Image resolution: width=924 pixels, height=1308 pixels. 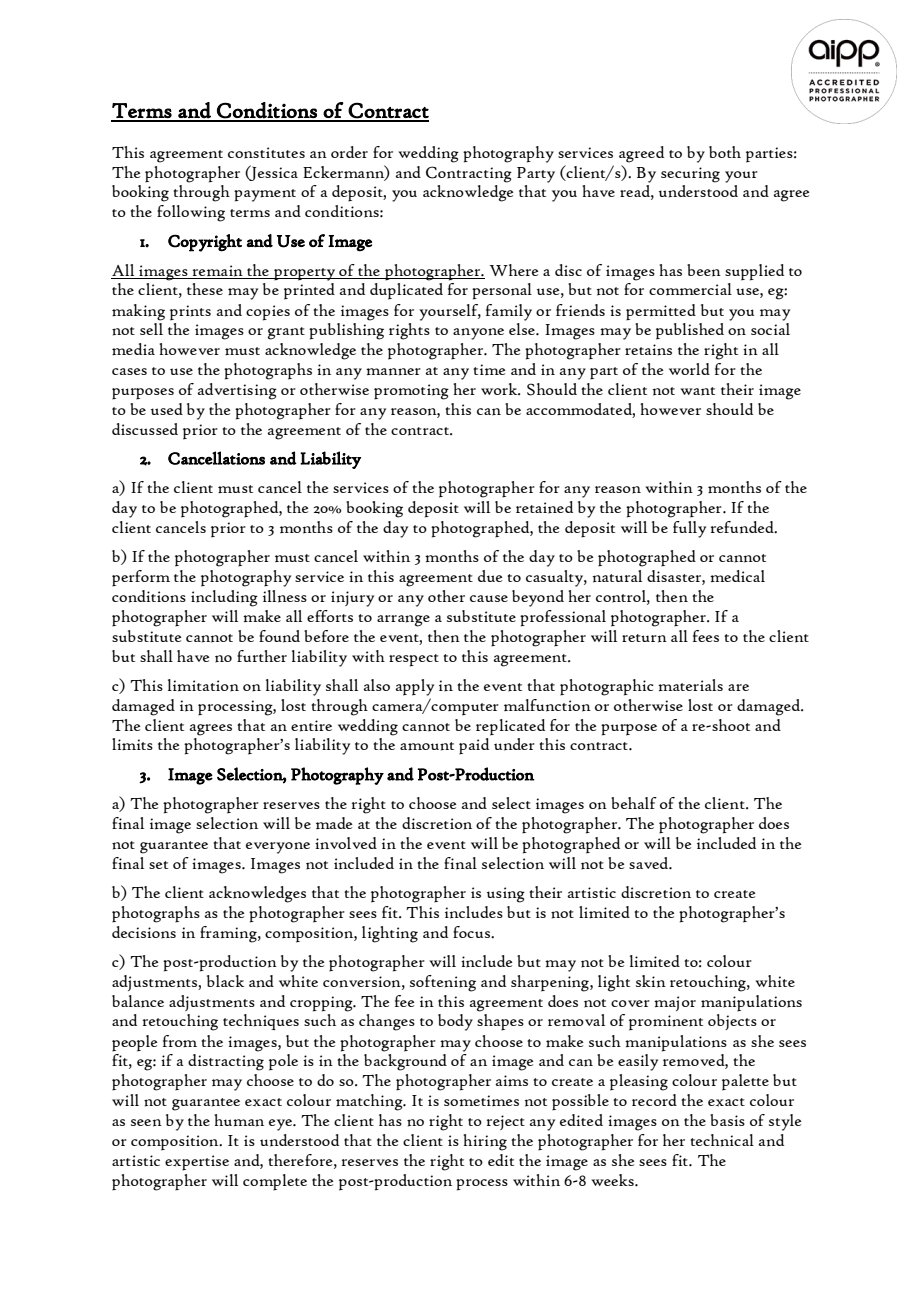 What do you see at coordinates (203, 685) in the screenshot?
I see `limitation` at bounding box center [203, 685].
